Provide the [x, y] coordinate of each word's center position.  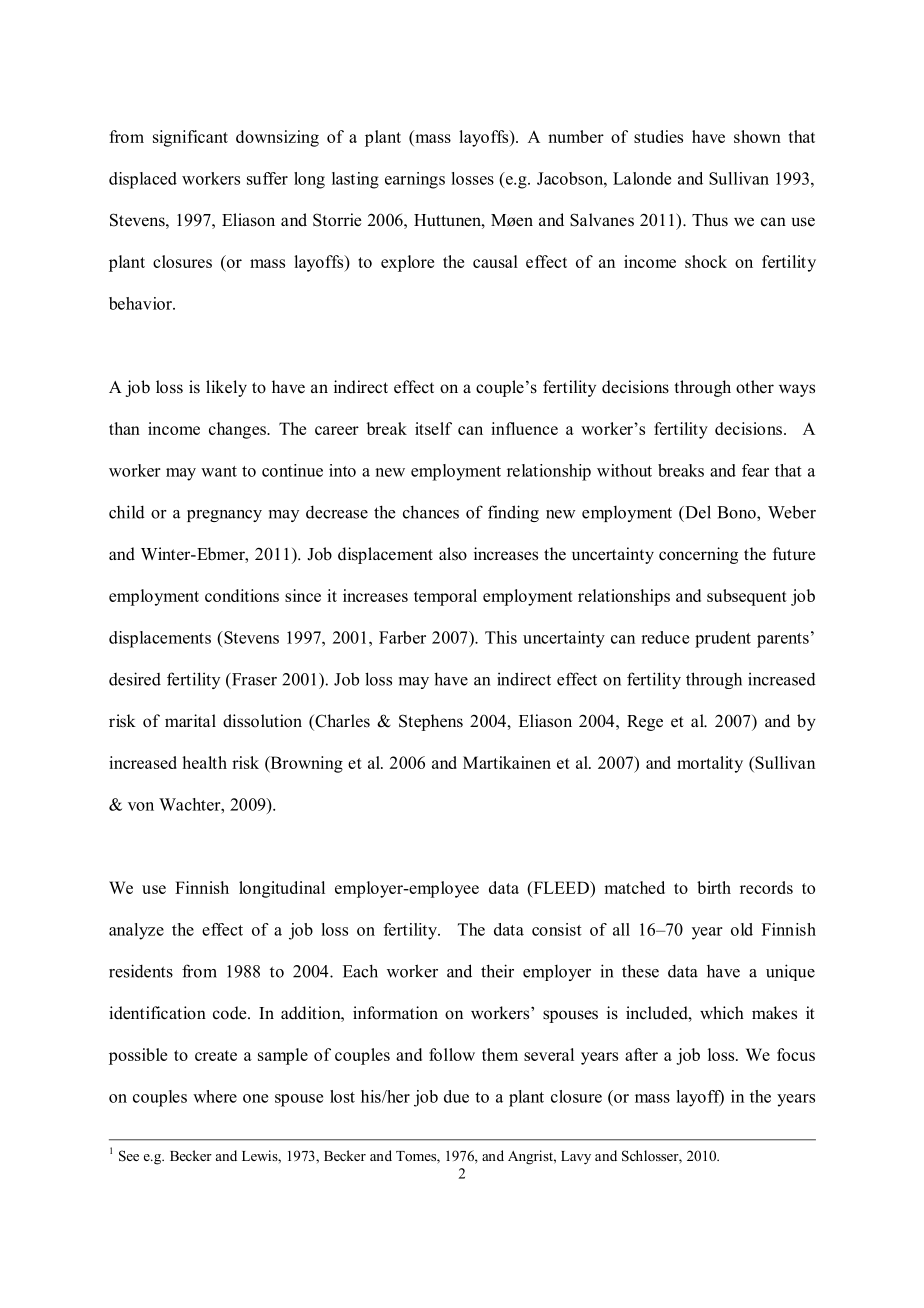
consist [557, 929]
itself [433, 428]
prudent [723, 639]
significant [190, 138]
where [215, 1096]
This [501, 637]
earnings [415, 180]
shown [757, 136]
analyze [136, 931]
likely [226, 388]
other [755, 387]
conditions [242, 595]
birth [714, 887]
